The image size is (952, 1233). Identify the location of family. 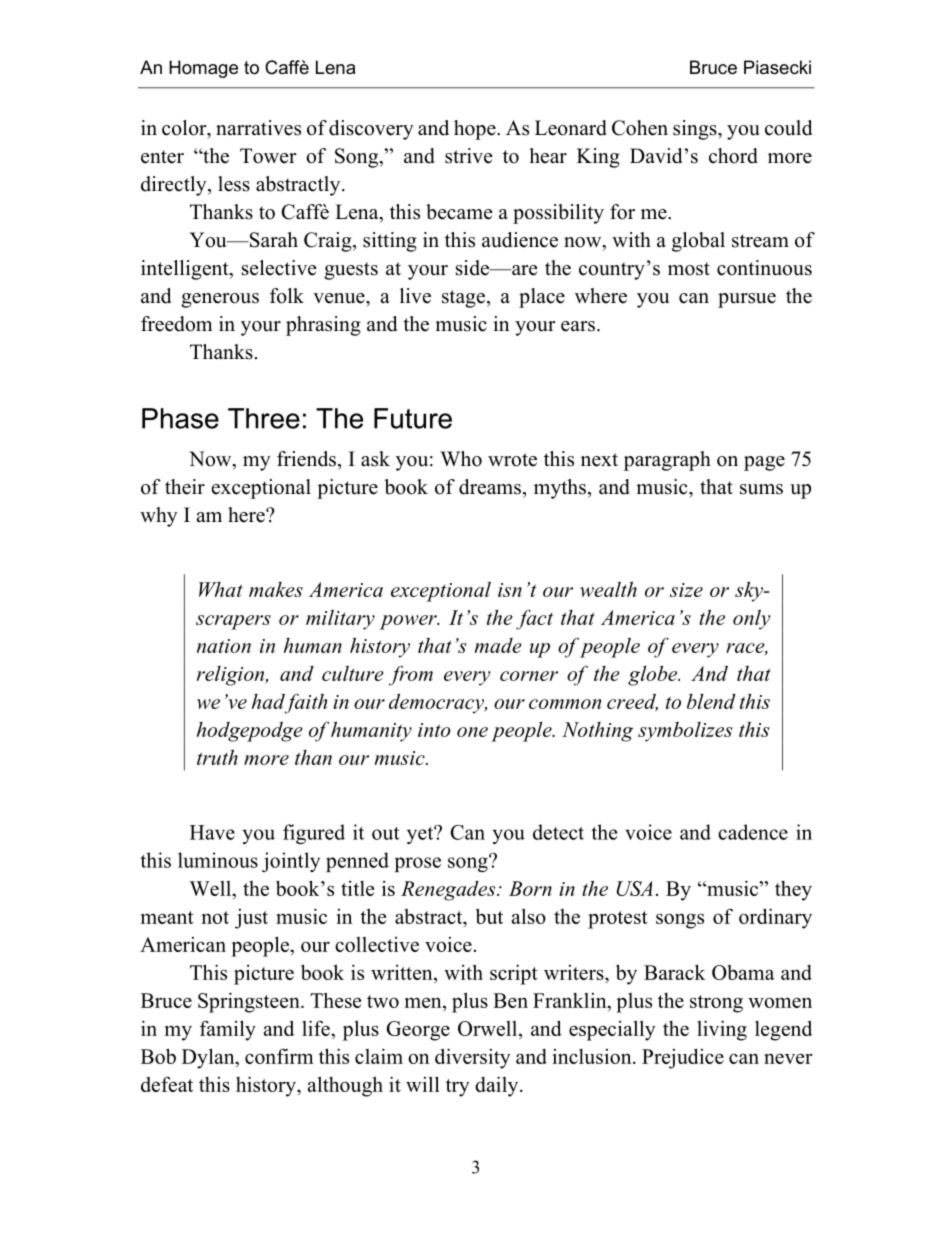
(228, 1030).
